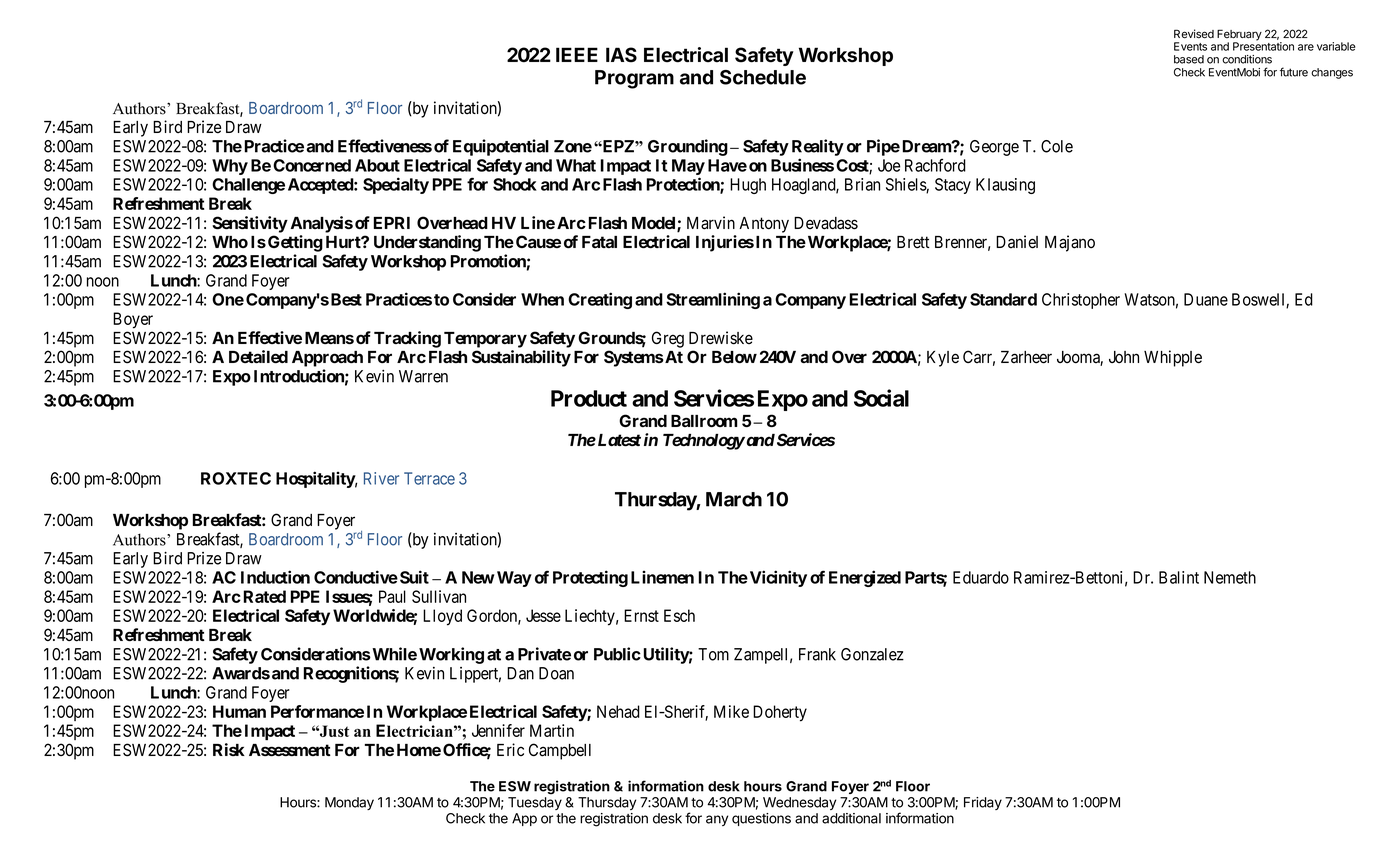 The height and width of the screenshot is (850, 1400). I want to click on River, so click(381, 478).
